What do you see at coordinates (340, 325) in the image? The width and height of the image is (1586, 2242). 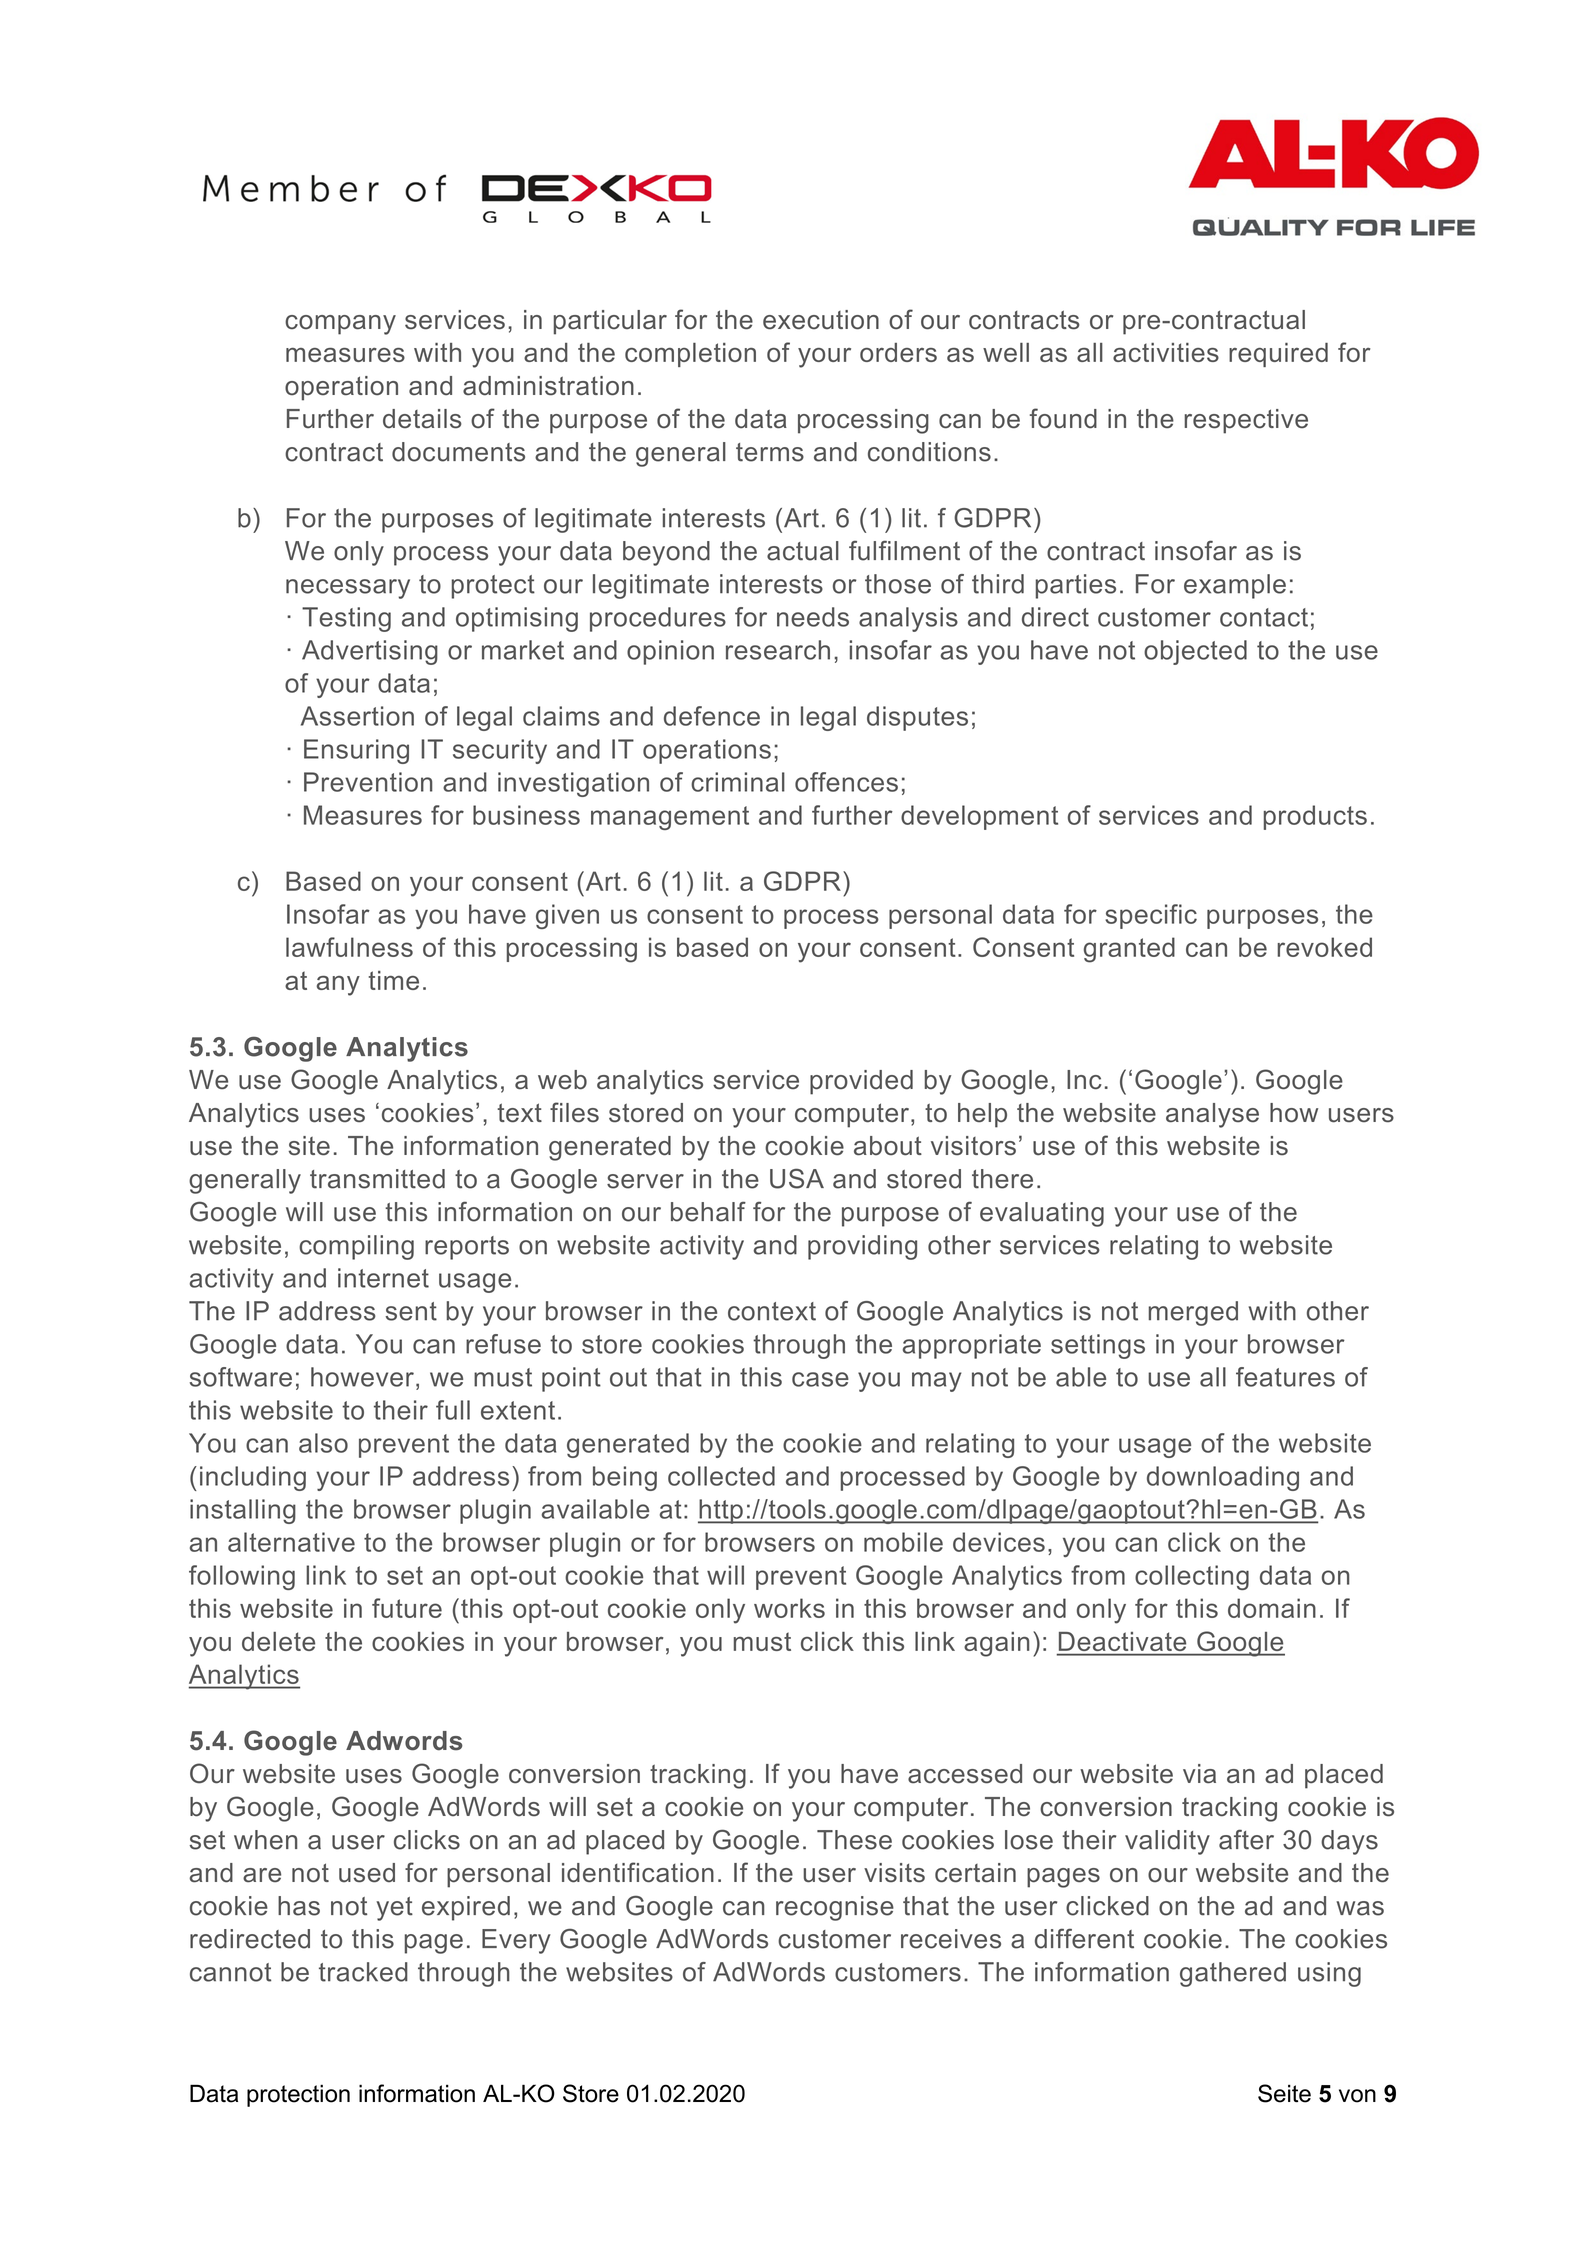 I see `company` at bounding box center [340, 325].
